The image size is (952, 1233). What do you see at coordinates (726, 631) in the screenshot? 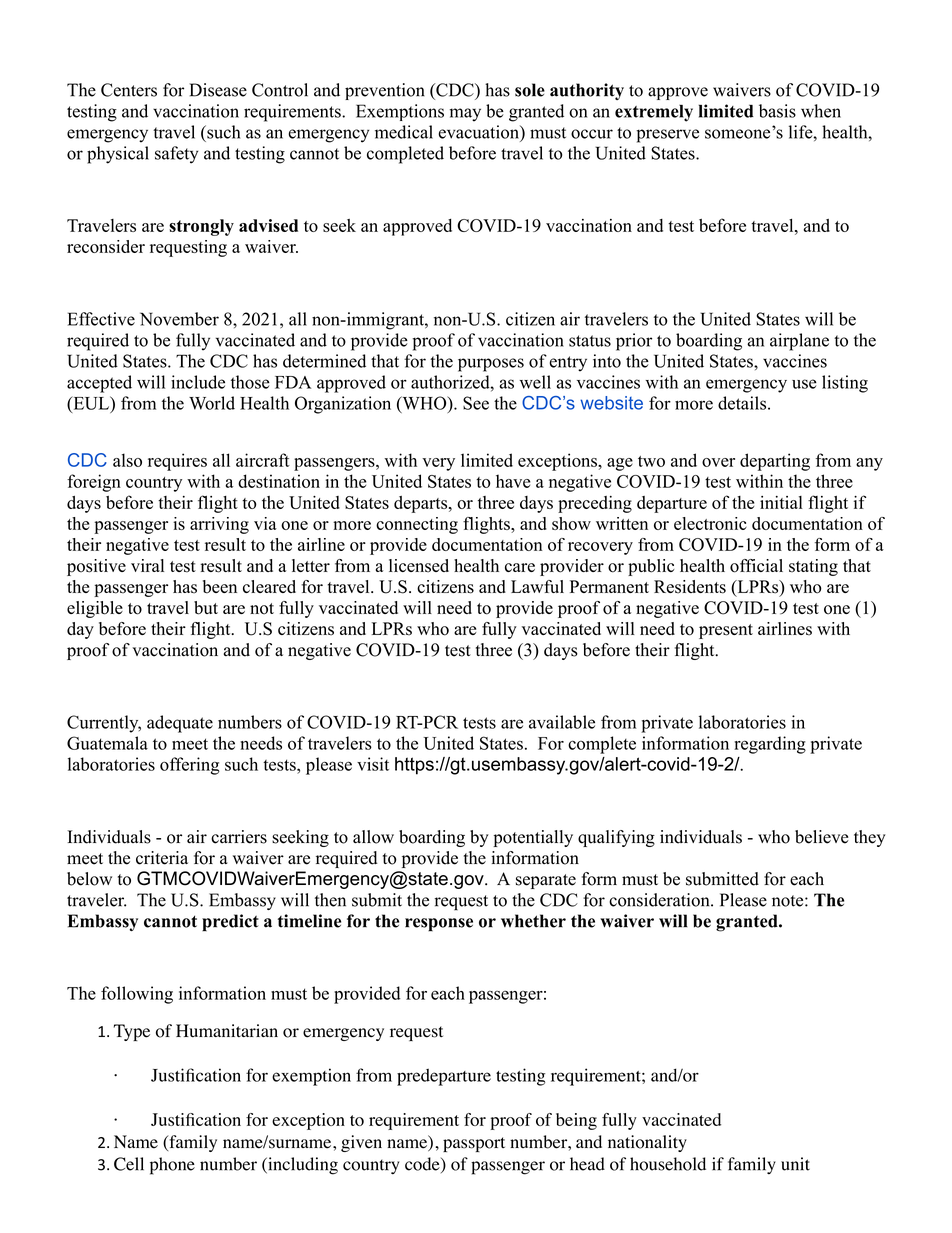
I see `present` at bounding box center [726, 631].
